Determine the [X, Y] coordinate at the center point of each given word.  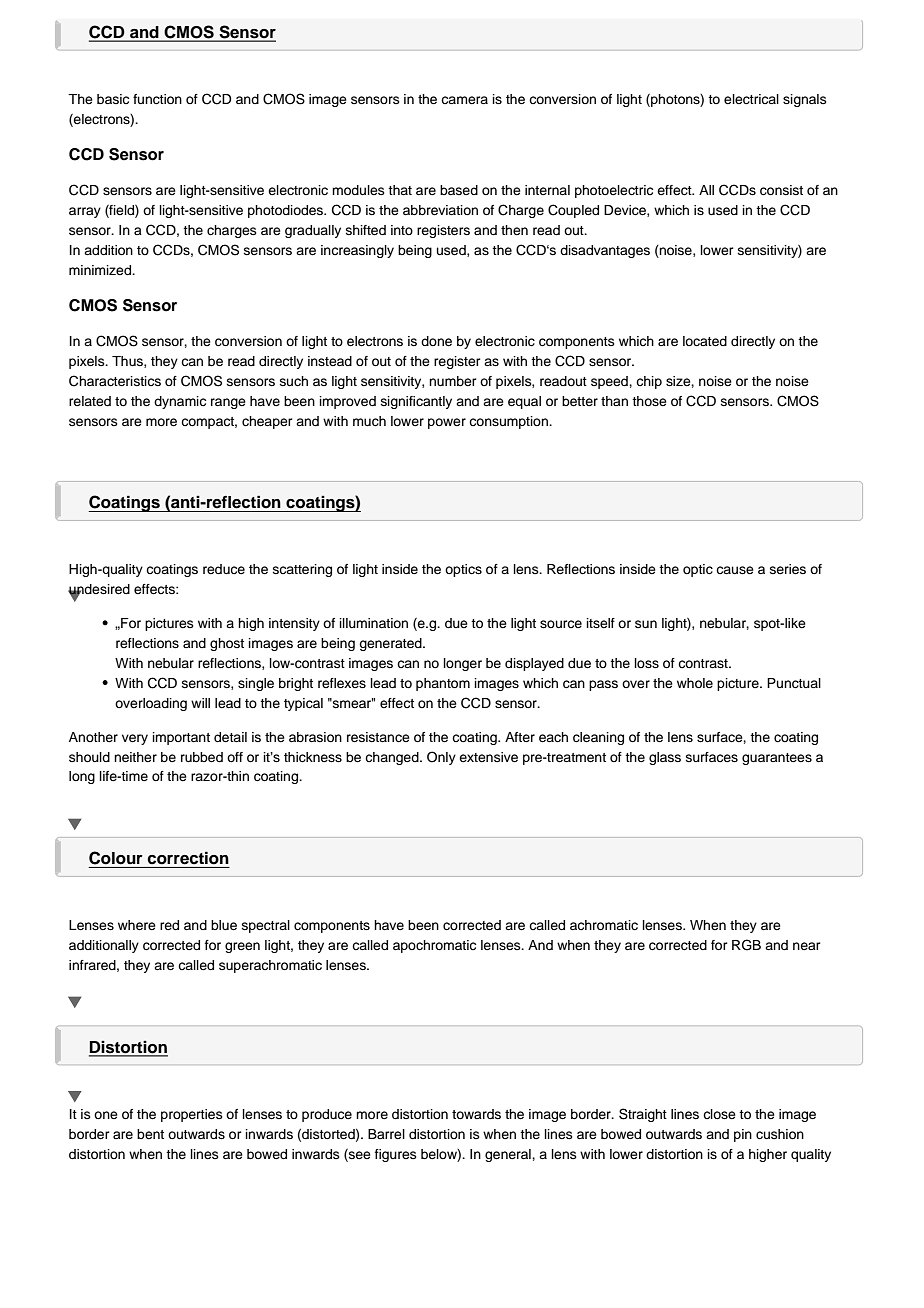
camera [464, 100]
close [719, 1114]
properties [192, 1115]
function [157, 99]
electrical [751, 99]
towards [476, 1114]
